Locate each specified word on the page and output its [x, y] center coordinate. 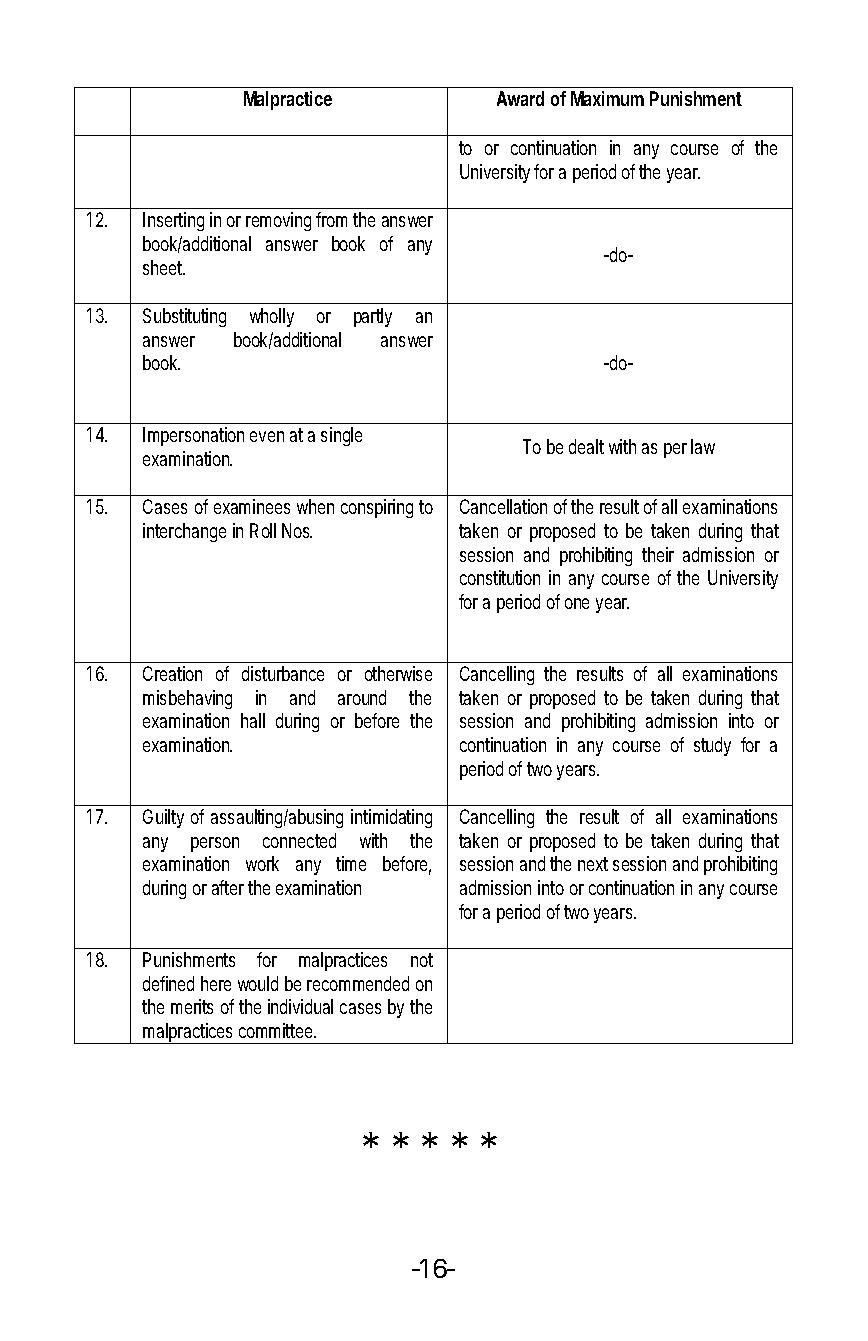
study [712, 746]
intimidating [391, 818]
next [593, 864]
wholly [272, 317]
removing [278, 221]
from [331, 219]
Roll [263, 530]
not [422, 960]
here [216, 983]
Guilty [163, 818]
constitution [500, 577]
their [658, 554]
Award [520, 98]
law [703, 446]
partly [373, 317]
